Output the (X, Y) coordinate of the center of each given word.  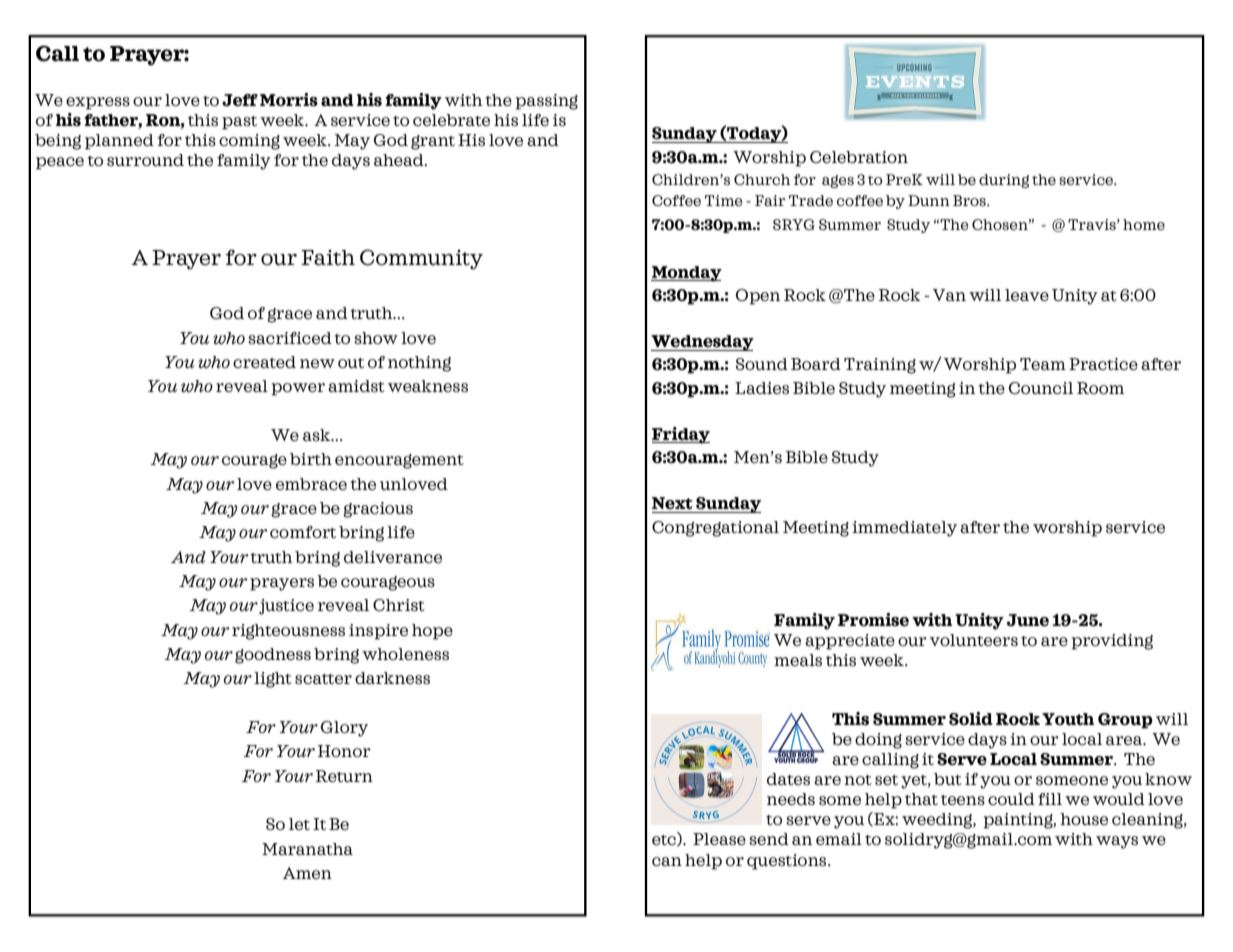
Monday (686, 274)
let (299, 824)
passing (546, 102)
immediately (904, 529)
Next (672, 503)
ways (1117, 842)
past (239, 123)
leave (1027, 295)
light (273, 680)
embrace (311, 484)
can (667, 861)
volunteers (974, 640)
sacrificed (290, 338)
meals (798, 660)
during (1004, 181)
